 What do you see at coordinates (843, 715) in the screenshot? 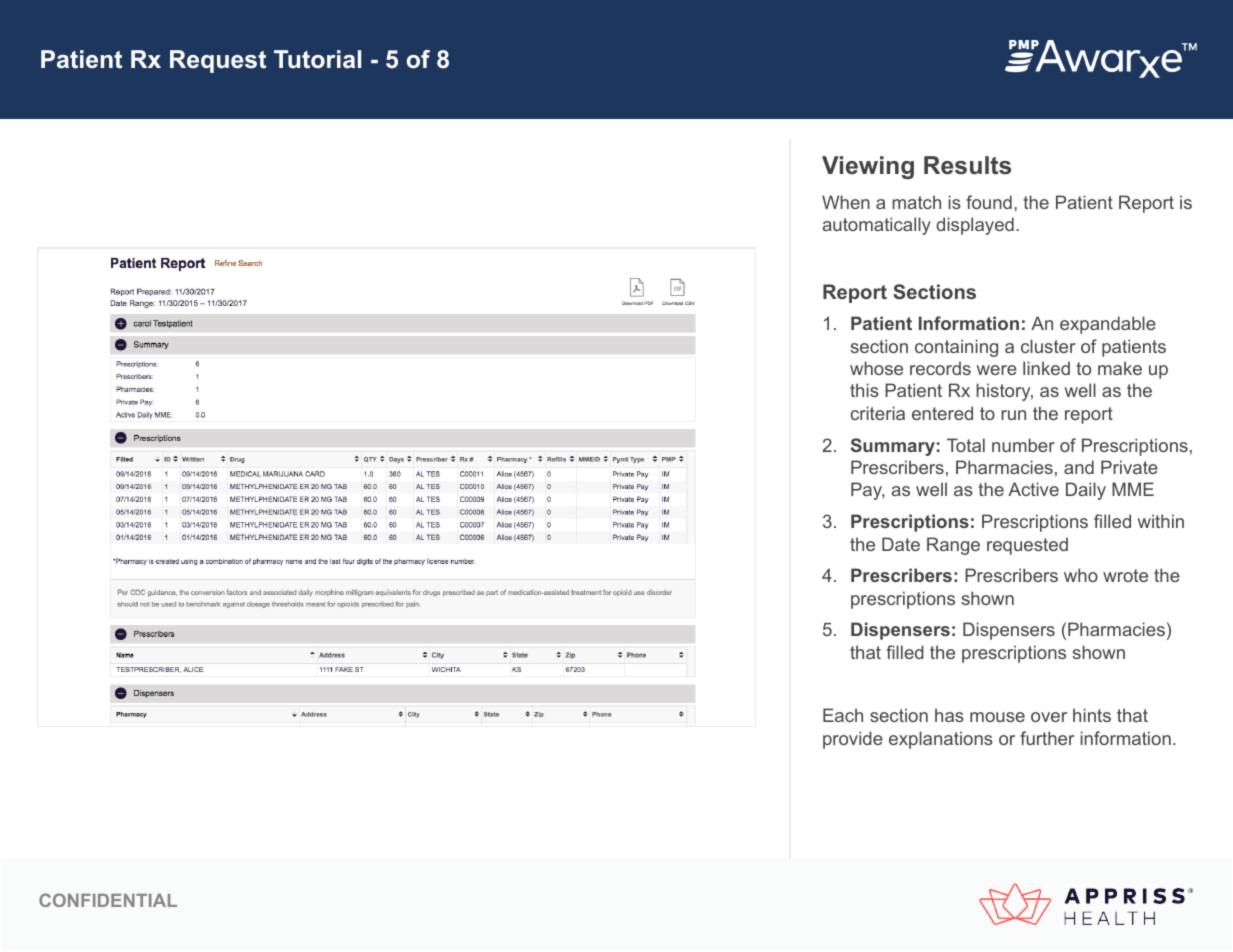
I see `Each` at bounding box center [843, 715].
